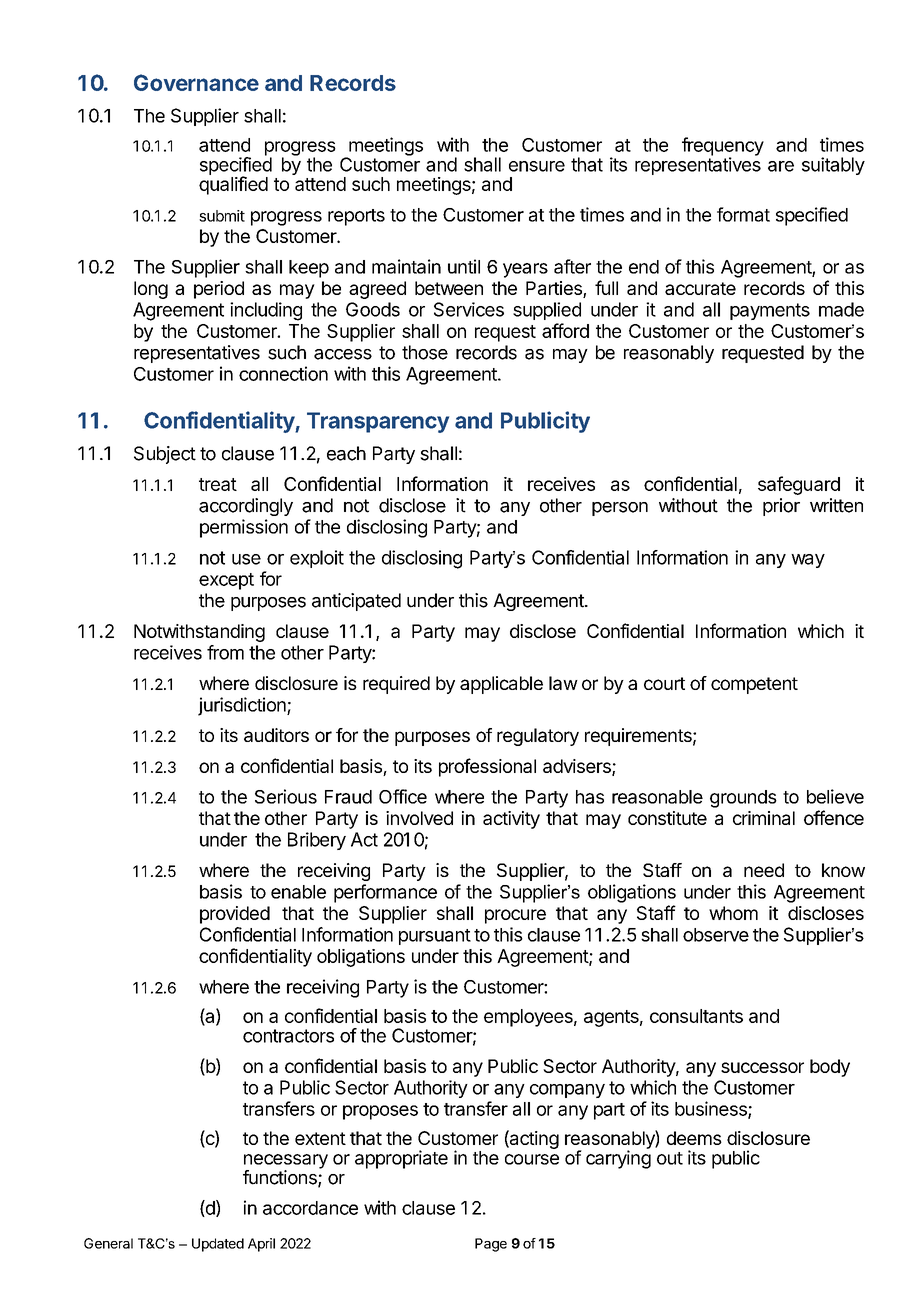  I want to click on competent, so click(754, 685).
